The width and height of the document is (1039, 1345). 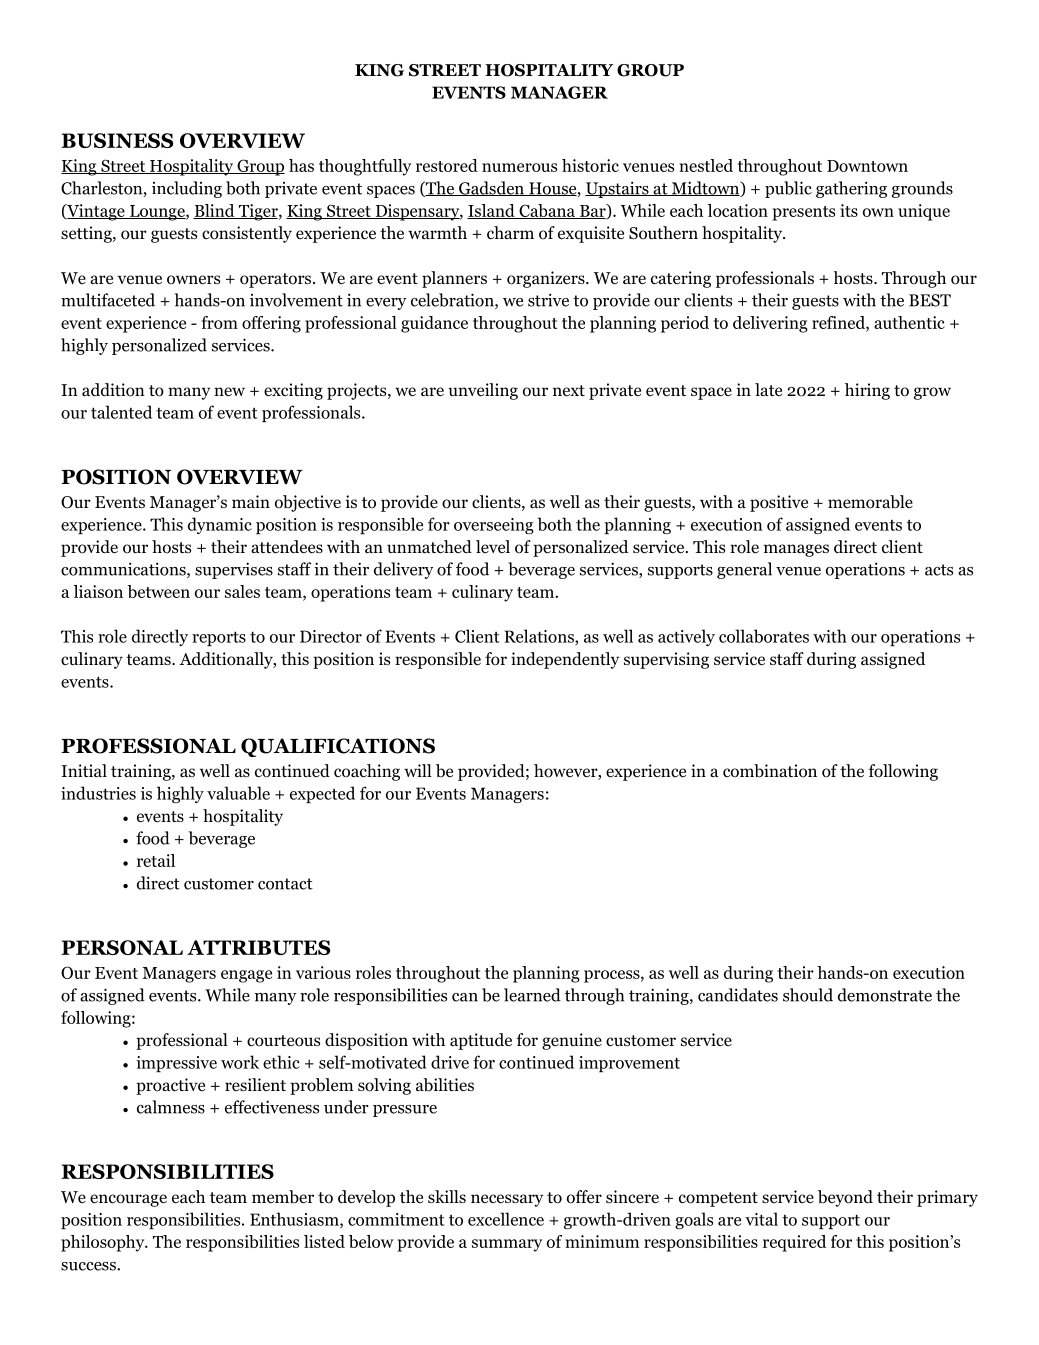 I want to click on combination, so click(x=770, y=771).
